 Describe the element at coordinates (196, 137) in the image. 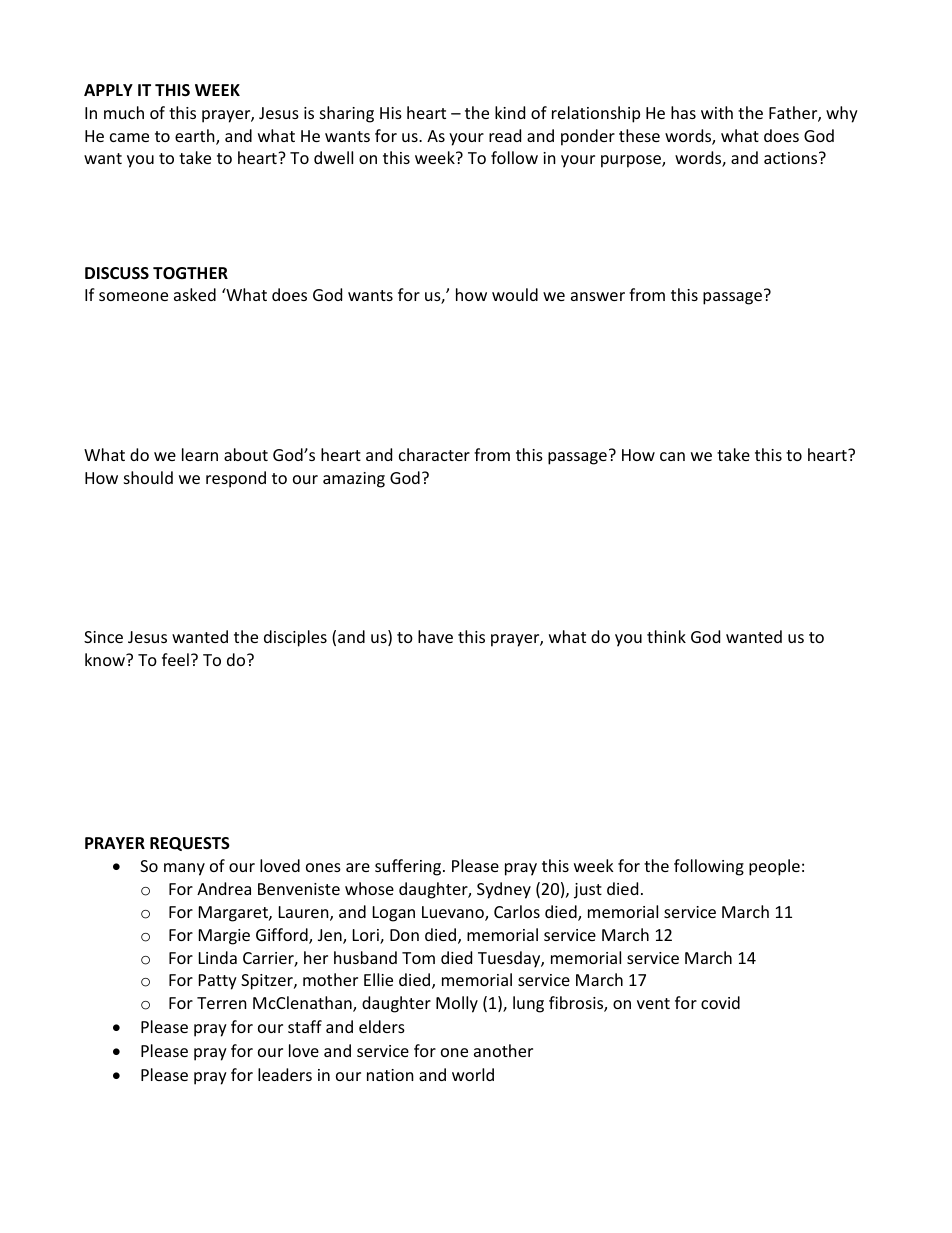

I see `earth` at that location.
